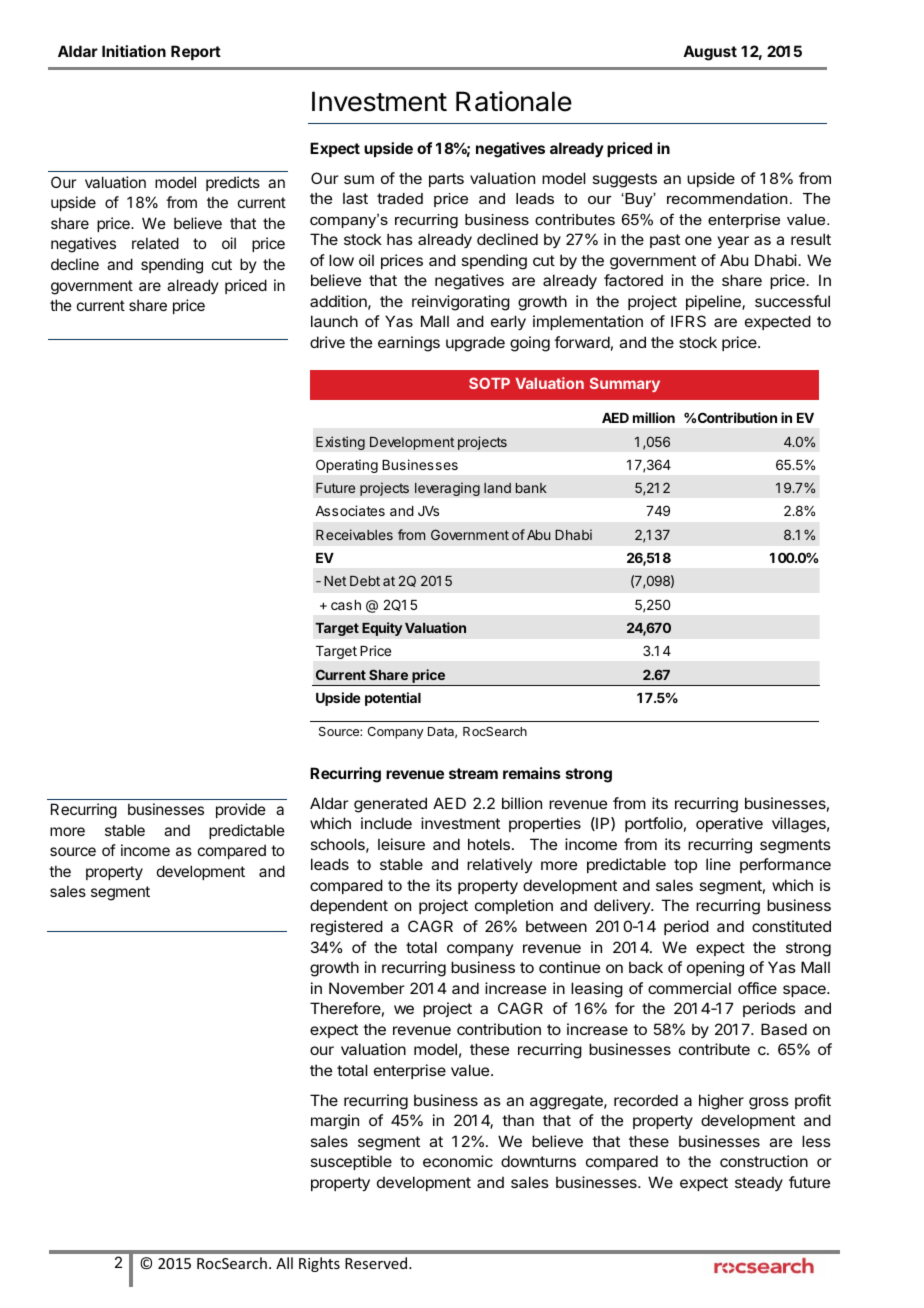 The height and width of the image is (1308, 924). Describe the element at coordinates (490, 844) in the image. I see `hotels` at that location.
